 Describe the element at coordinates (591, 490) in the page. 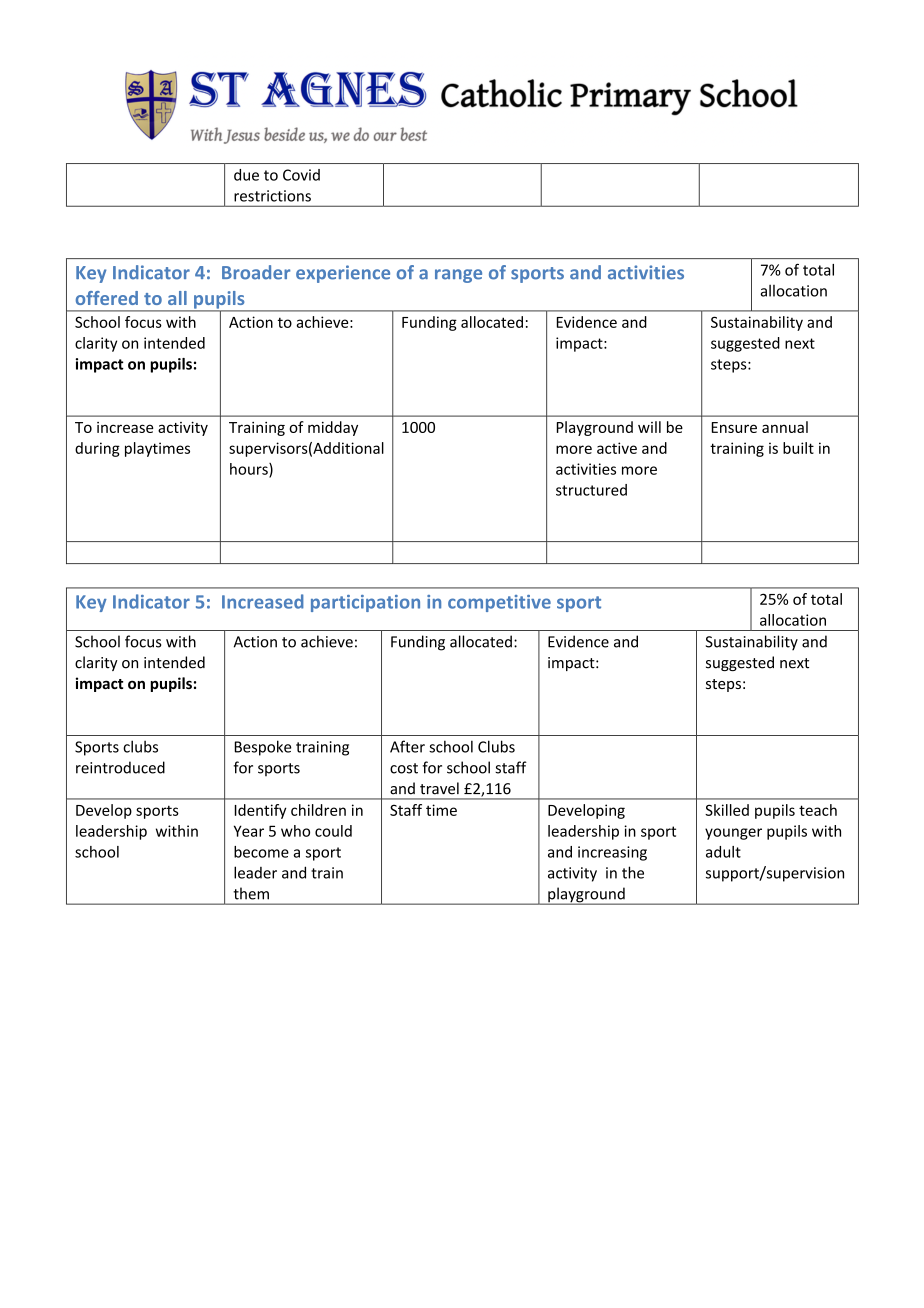

I see `structured` at that location.
